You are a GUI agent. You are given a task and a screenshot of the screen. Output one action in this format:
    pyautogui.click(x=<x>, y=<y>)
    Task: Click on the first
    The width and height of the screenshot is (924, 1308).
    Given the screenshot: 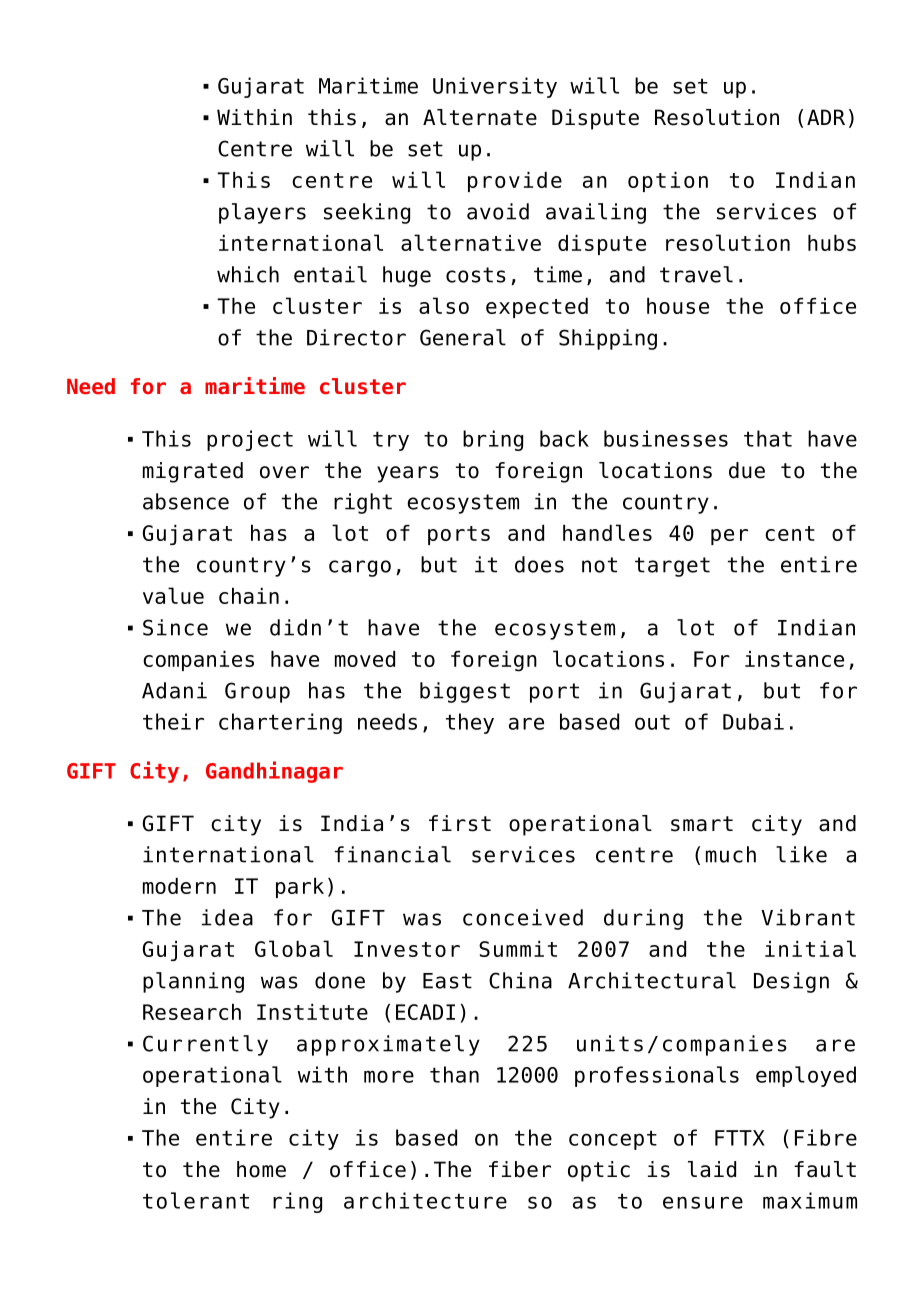 What is the action you would take?
    pyautogui.click(x=460, y=823)
